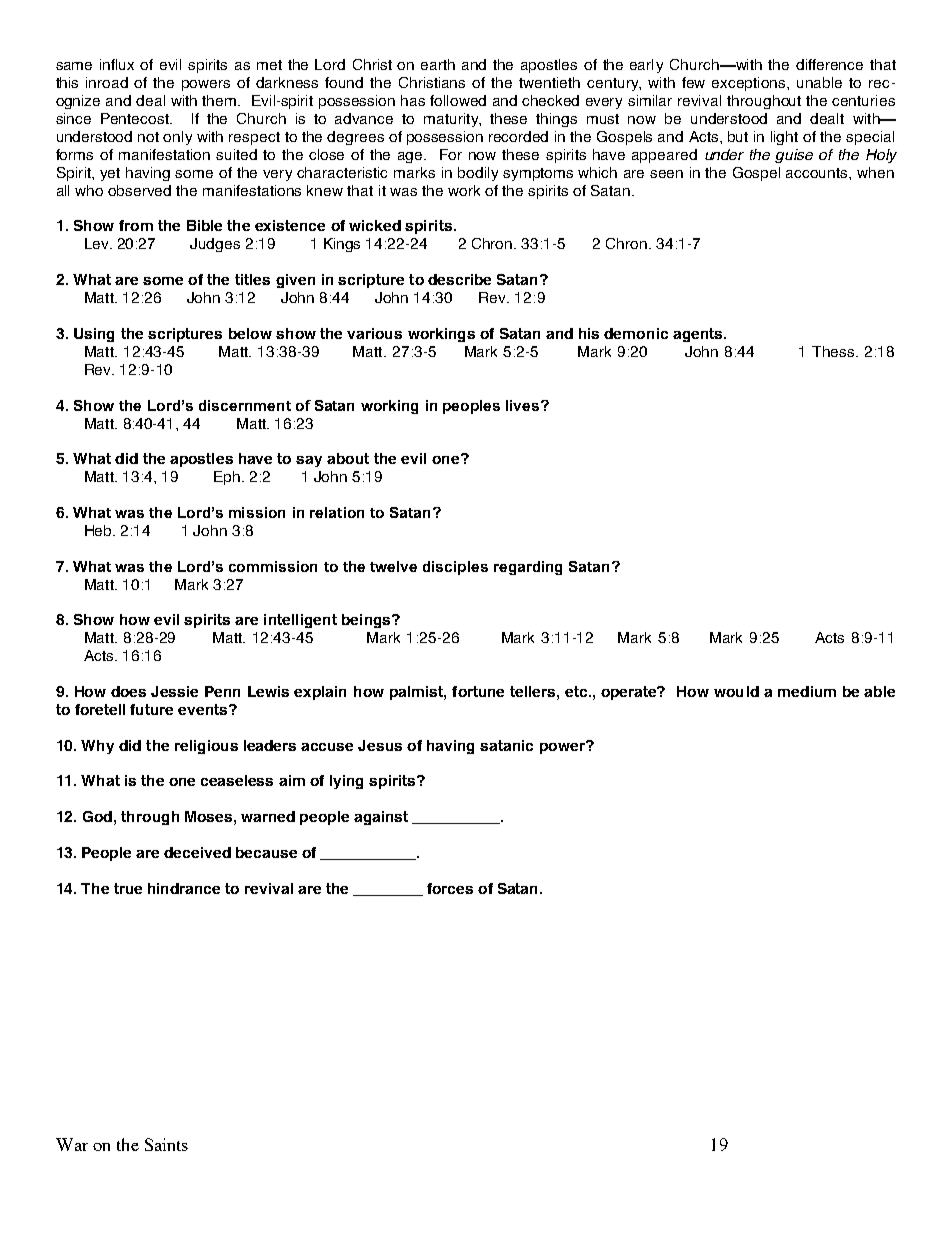  I want to click on followed, so click(458, 100).
